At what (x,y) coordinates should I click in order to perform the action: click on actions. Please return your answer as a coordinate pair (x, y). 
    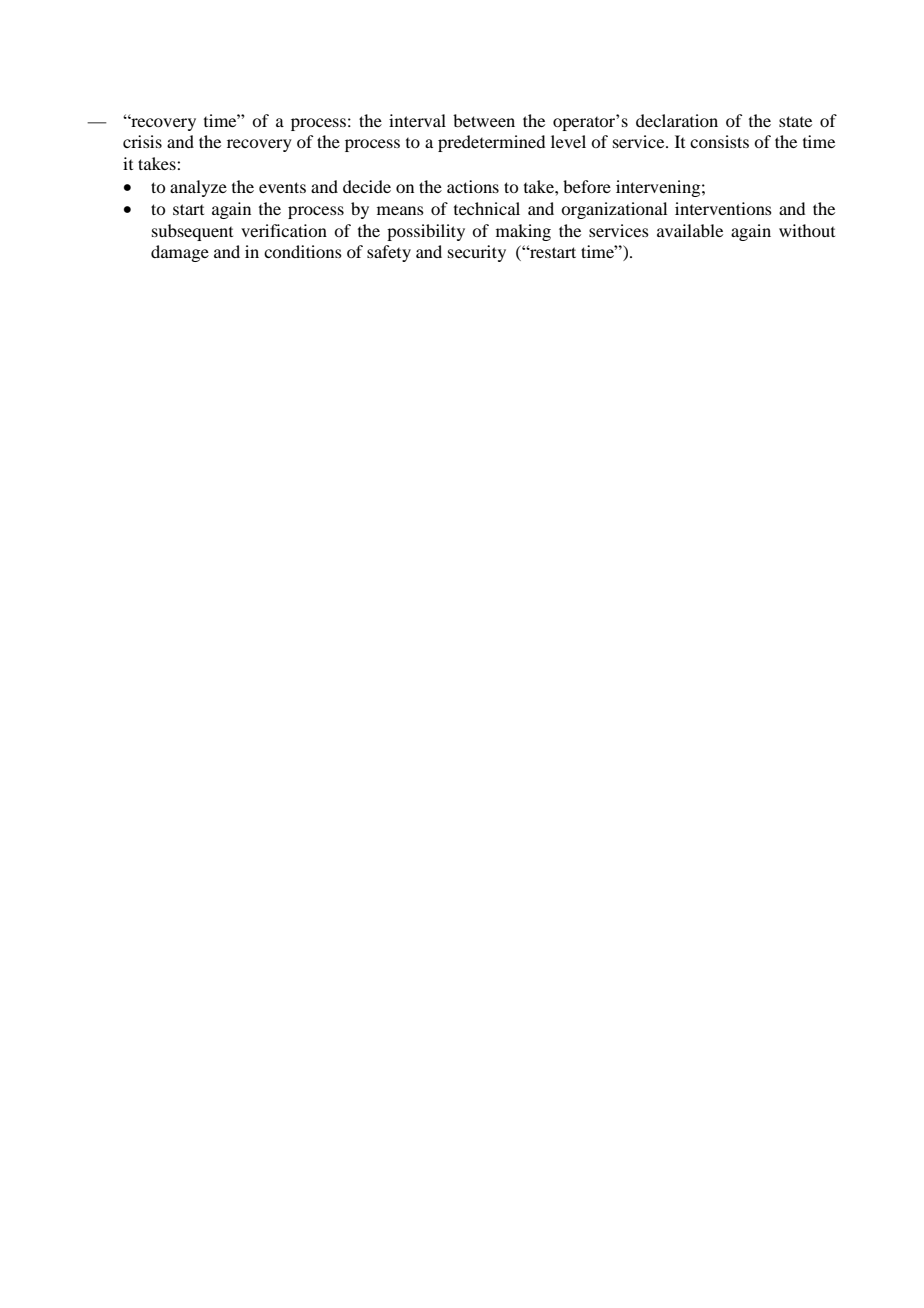
    Looking at the image, I should click on (473, 186).
